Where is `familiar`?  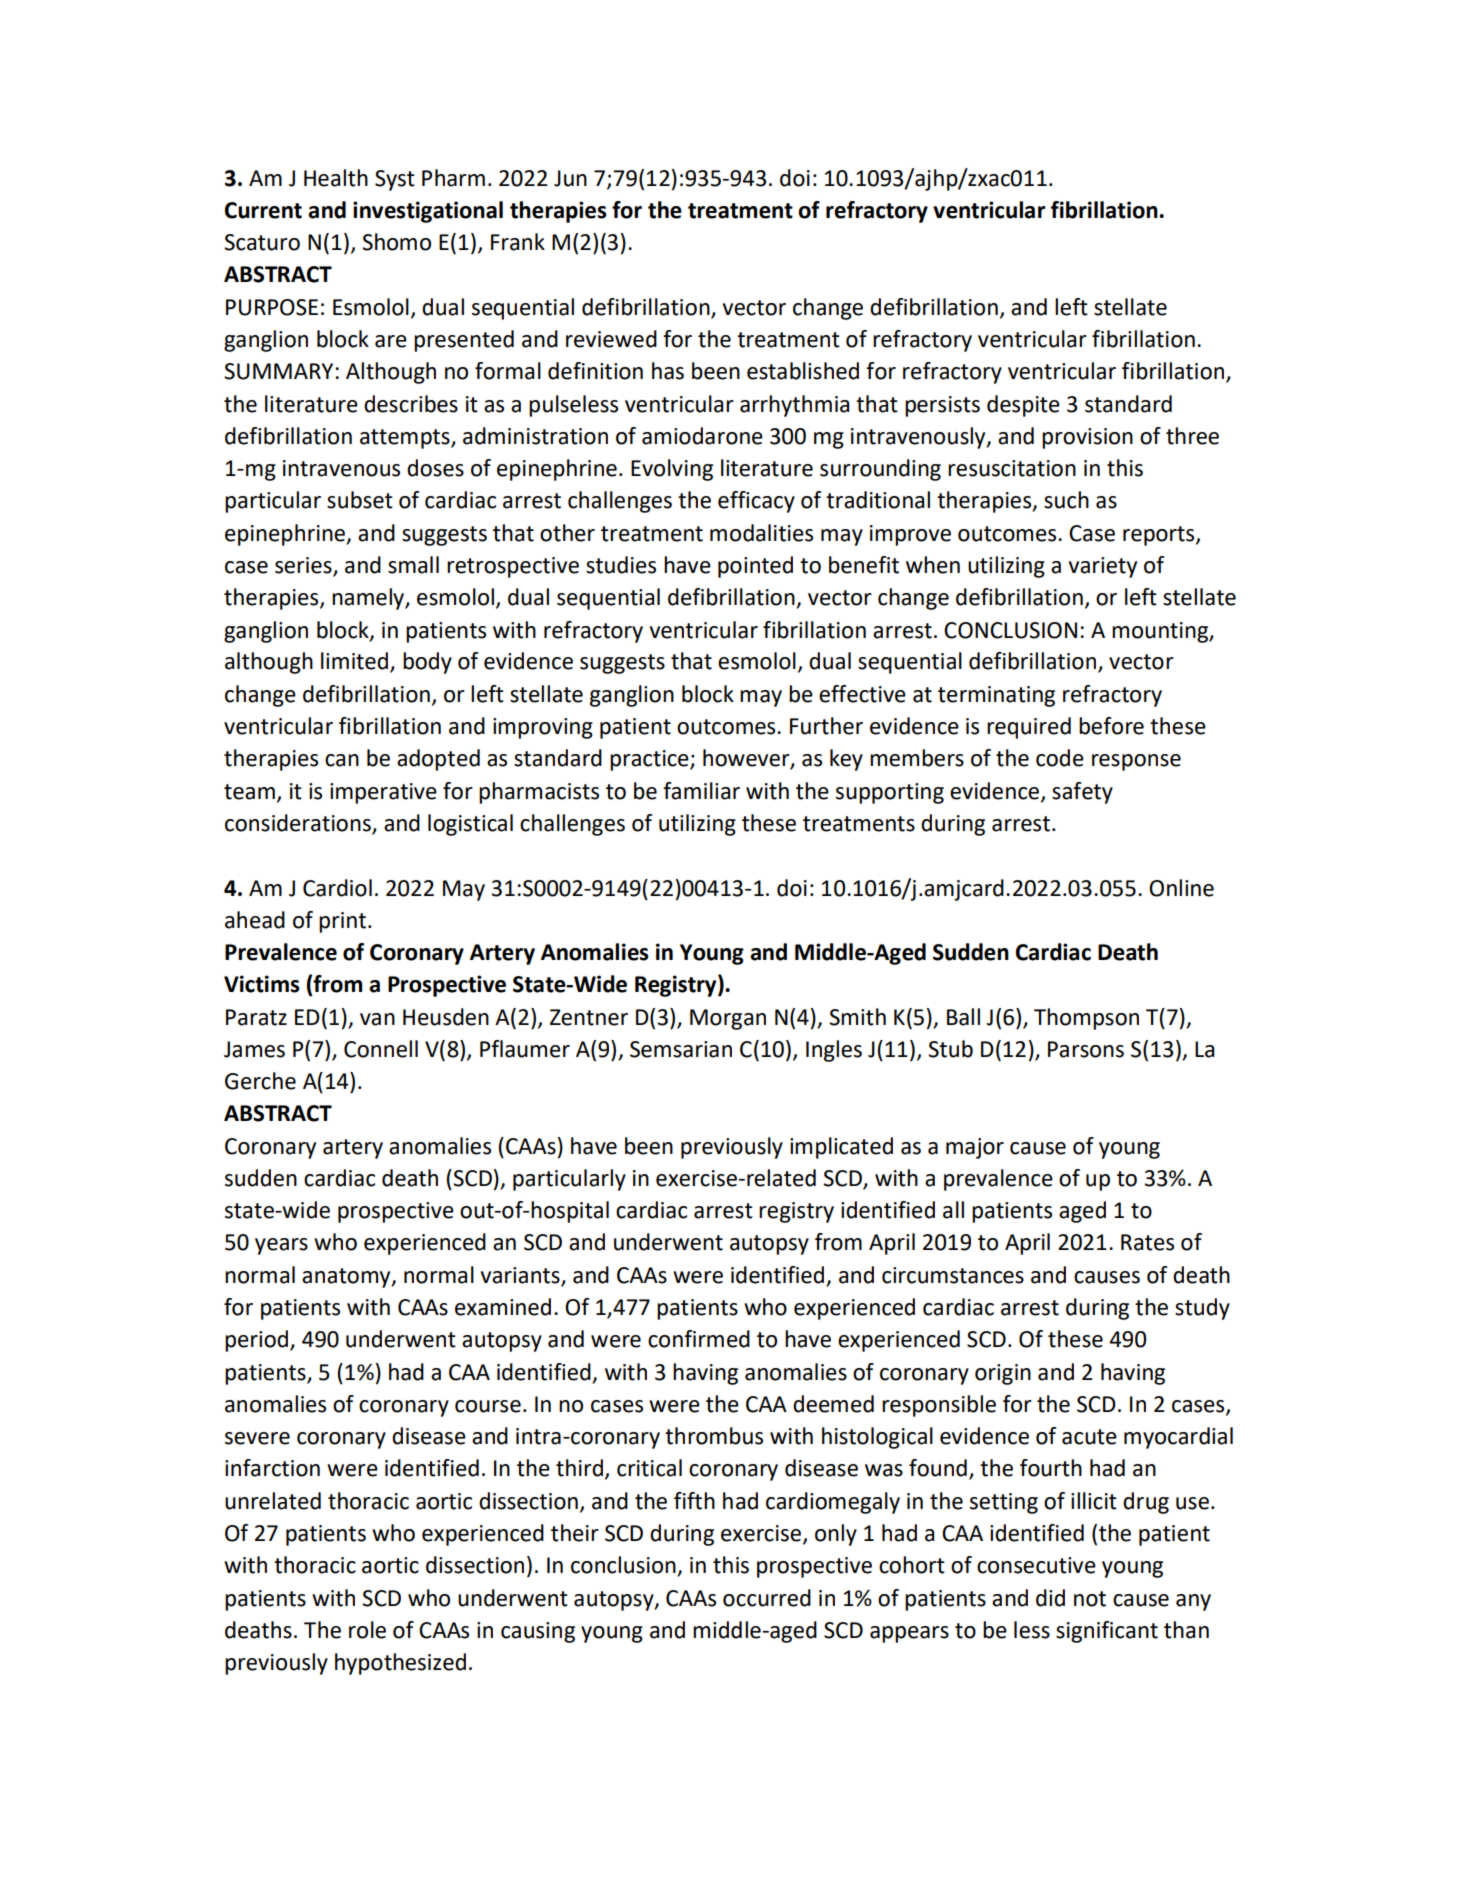 familiar is located at coordinates (701, 791).
